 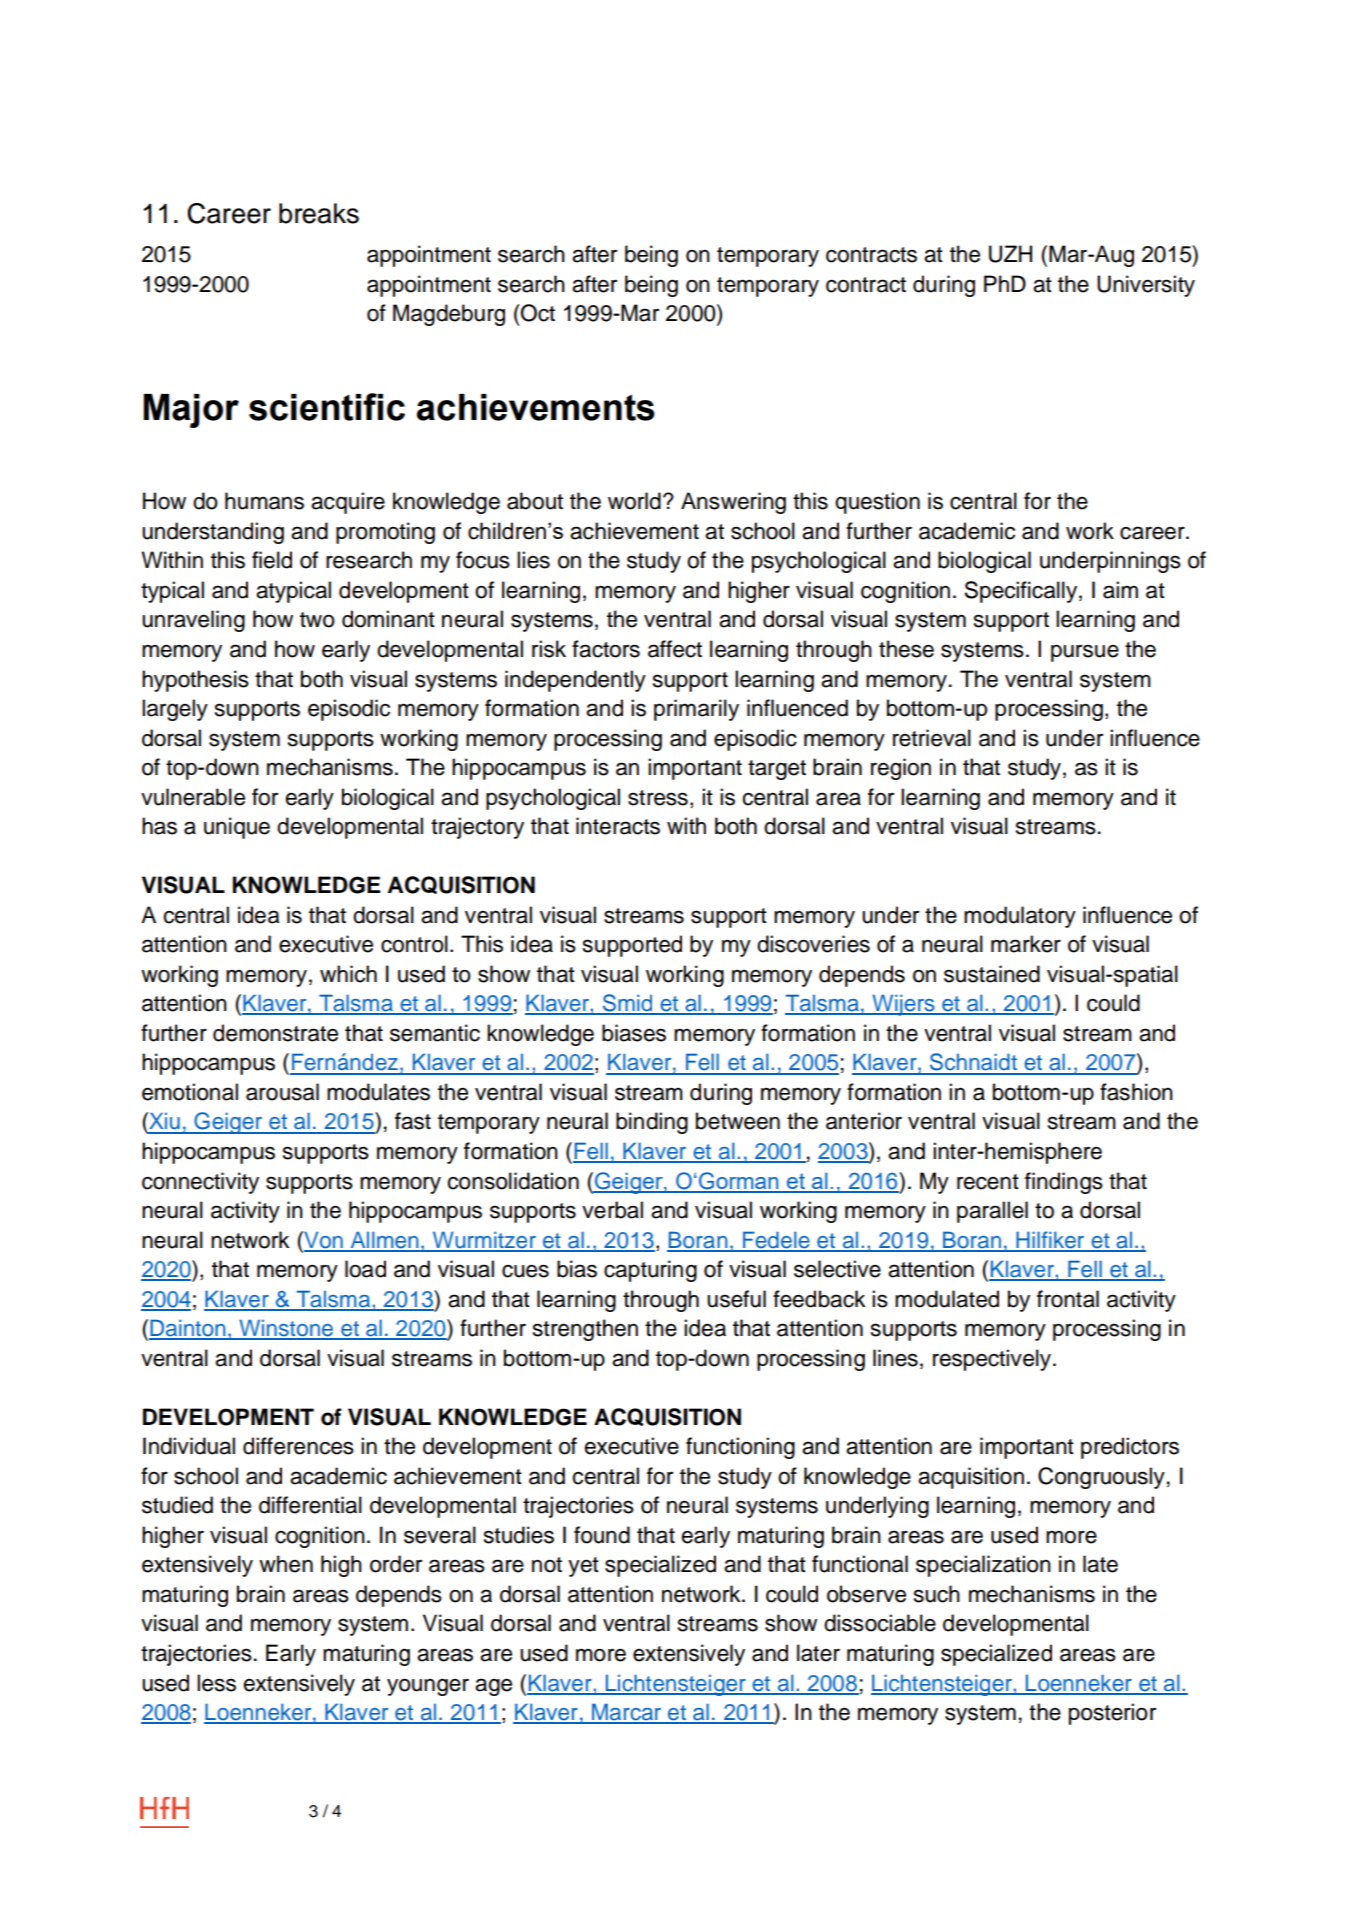 What do you see at coordinates (1085, 653) in the document?
I see `pursue` at bounding box center [1085, 653].
